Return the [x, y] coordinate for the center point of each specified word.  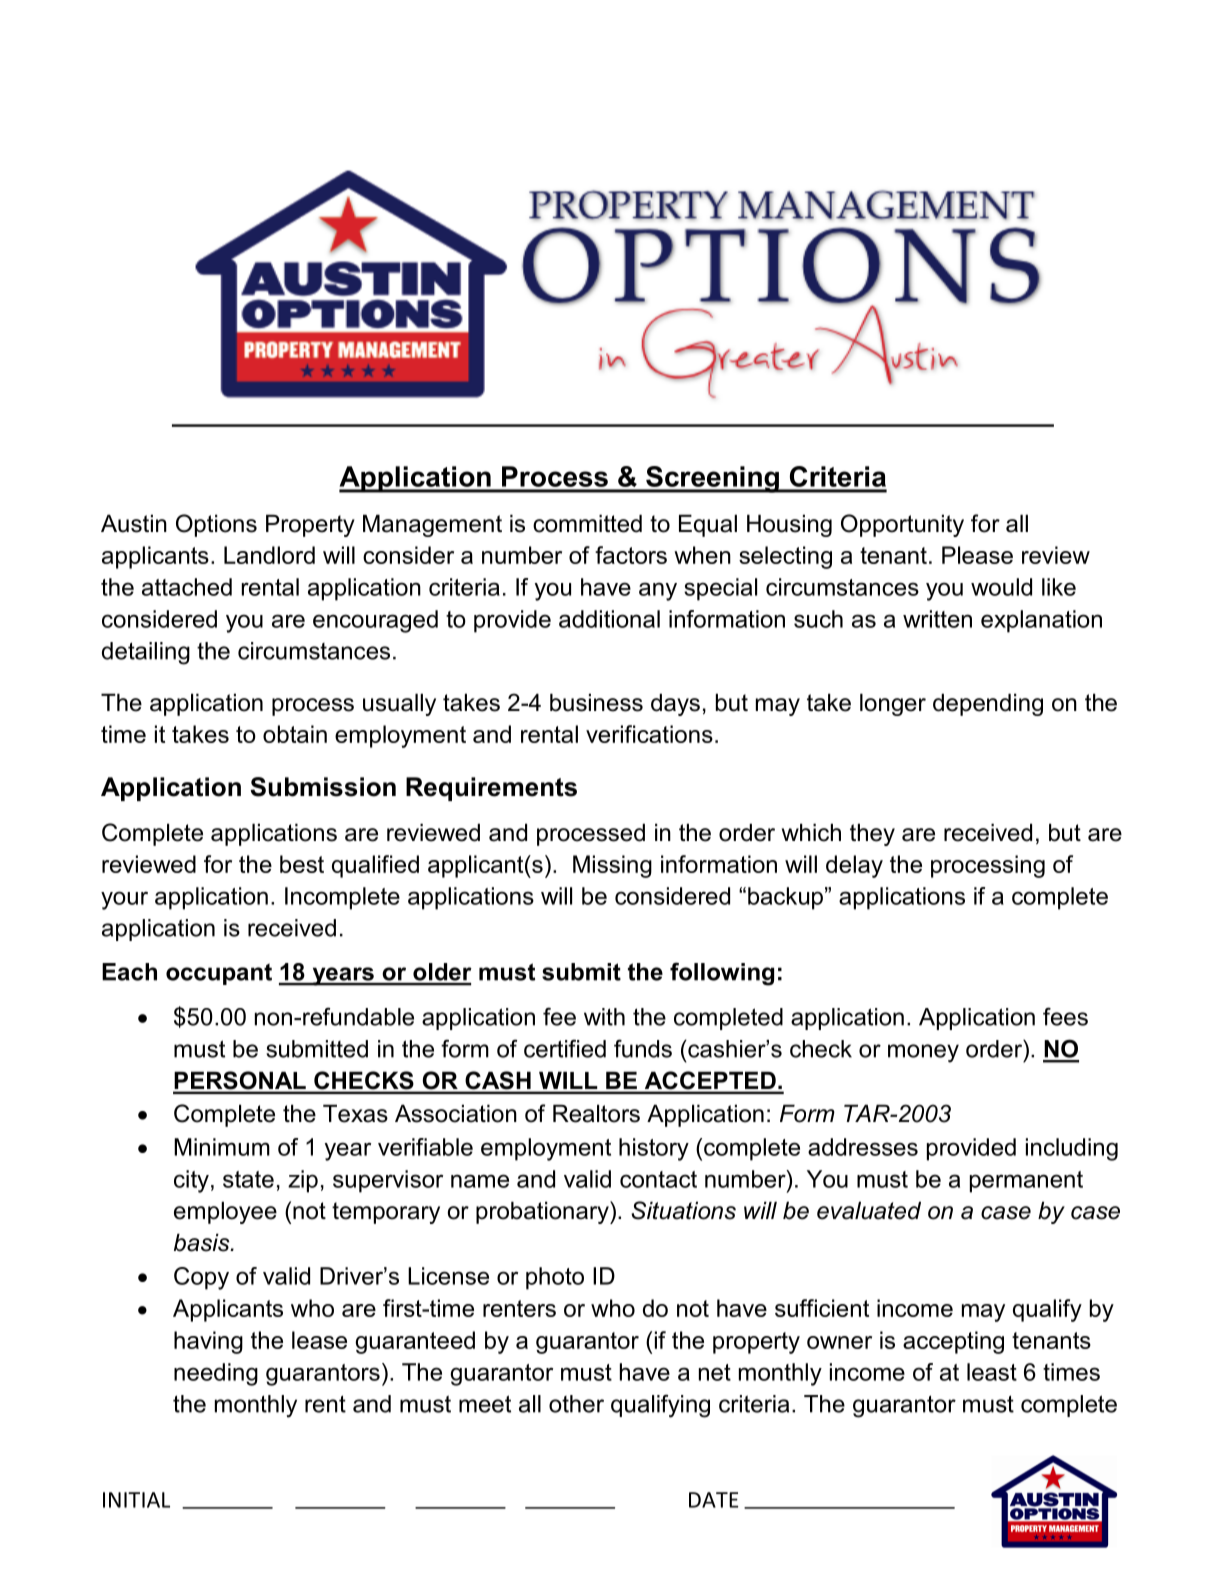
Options [216, 525]
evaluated [869, 1210]
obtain [295, 734]
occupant [219, 974]
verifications [649, 734]
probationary [543, 1212]
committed [587, 523]
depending [988, 704]
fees [1065, 1016]
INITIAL [136, 1500]
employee [225, 1212]
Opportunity [902, 525]
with [604, 1017]
